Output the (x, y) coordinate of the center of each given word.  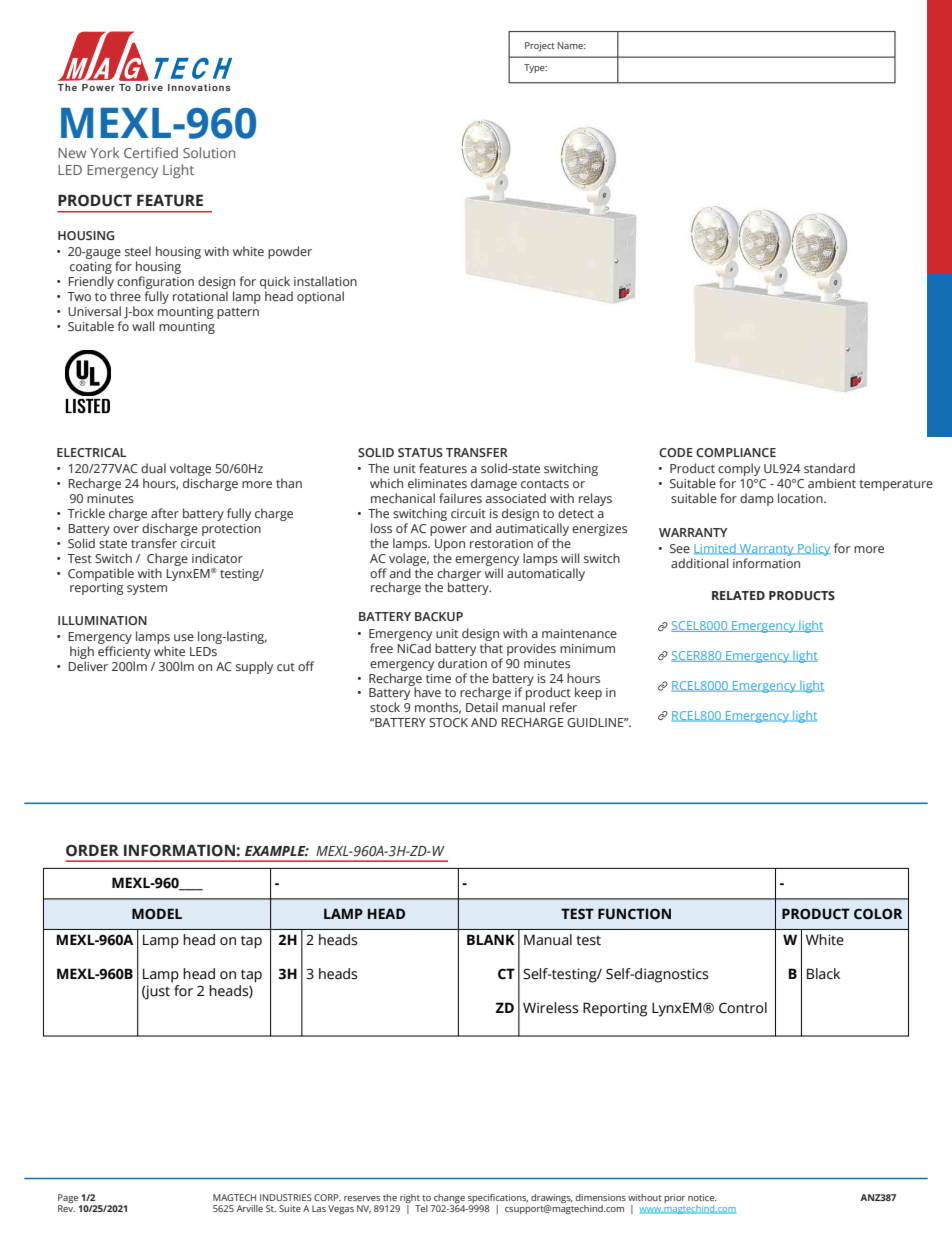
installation (325, 281)
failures (460, 498)
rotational (200, 296)
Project (540, 46)
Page (68, 1200)
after (165, 513)
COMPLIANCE (736, 452)
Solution (209, 152)
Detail (482, 707)
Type (535, 68)
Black (823, 974)
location (801, 498)
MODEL (157, 914)
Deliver (88, 666)
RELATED (738, 595)
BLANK (491, 939)
